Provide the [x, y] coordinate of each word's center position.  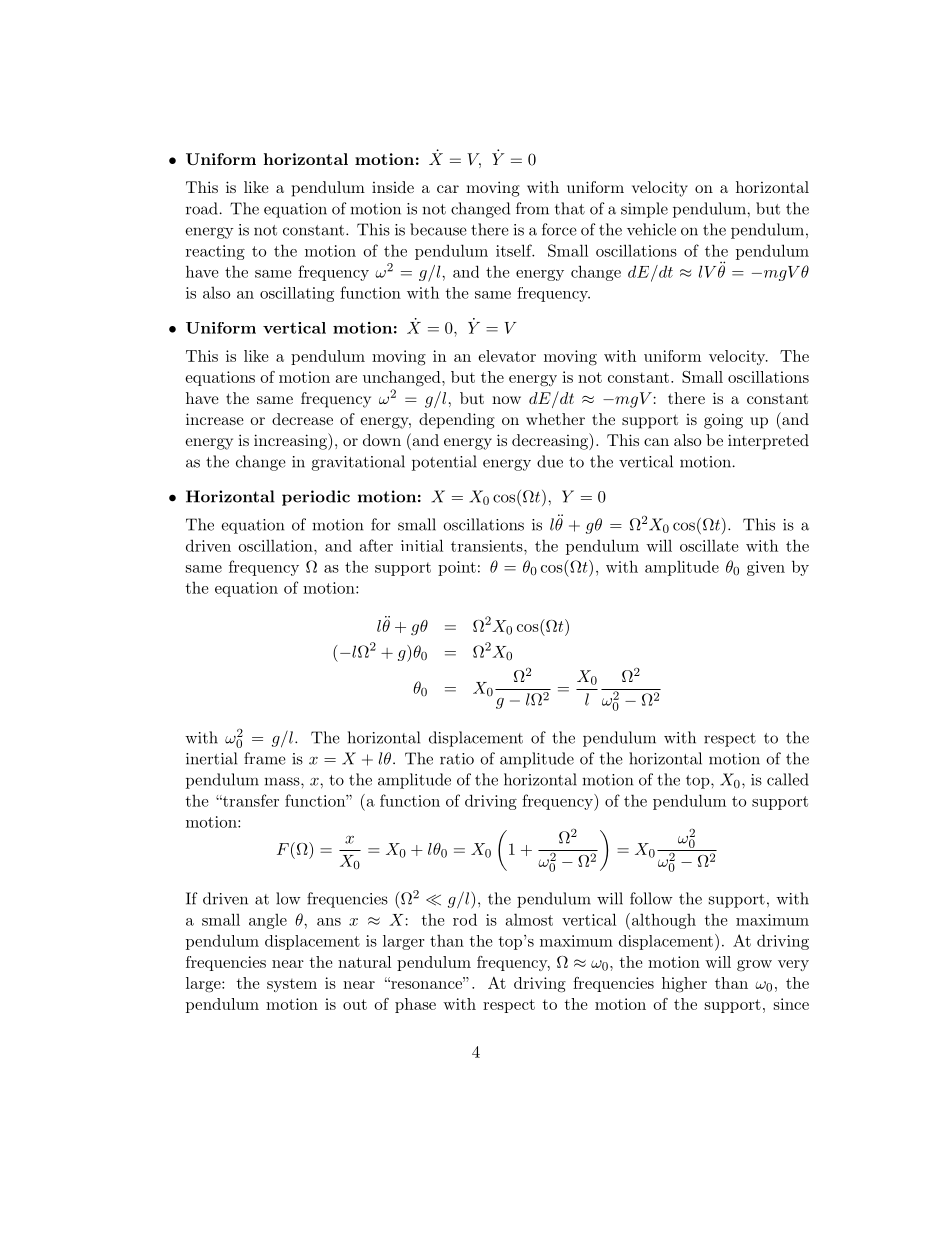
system [292, 985]
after [376, 545]
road [202, 208]
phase [415, 1005]
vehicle [651, 229]
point [457, 568]
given [766, 568]
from [532, 208]
